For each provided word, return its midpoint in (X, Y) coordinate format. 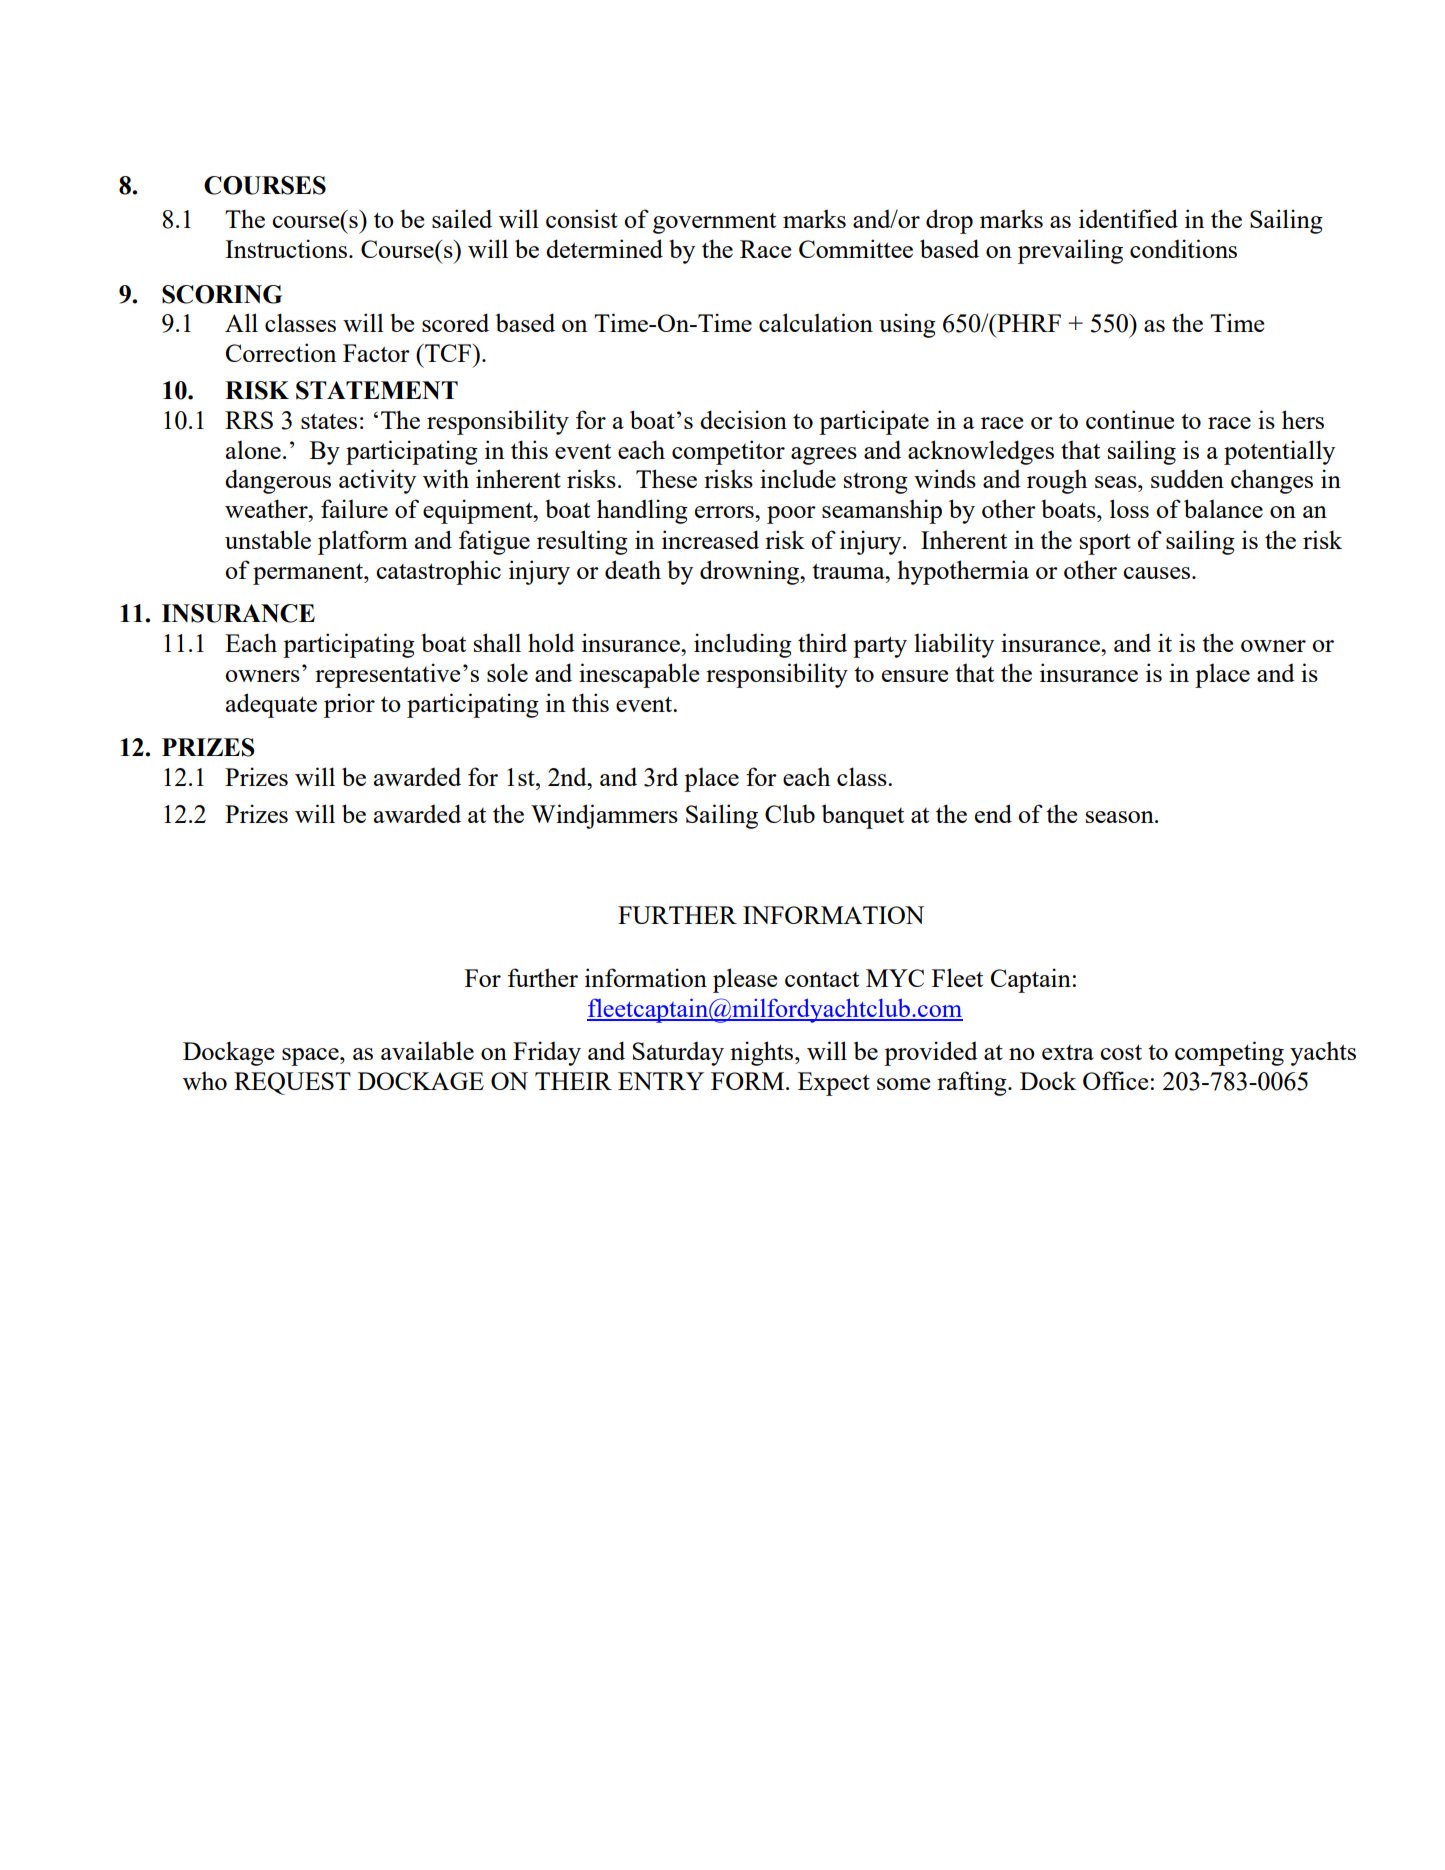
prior (349, 705)
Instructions (286, 248)
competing (1229, 1053)
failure (354, 508)
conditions (1183, 248)
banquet (863, 816)
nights (763, 1053)
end (993, 813)
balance (1223, 508)
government (714, 223)
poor (791, 515)
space (311, 1057)
